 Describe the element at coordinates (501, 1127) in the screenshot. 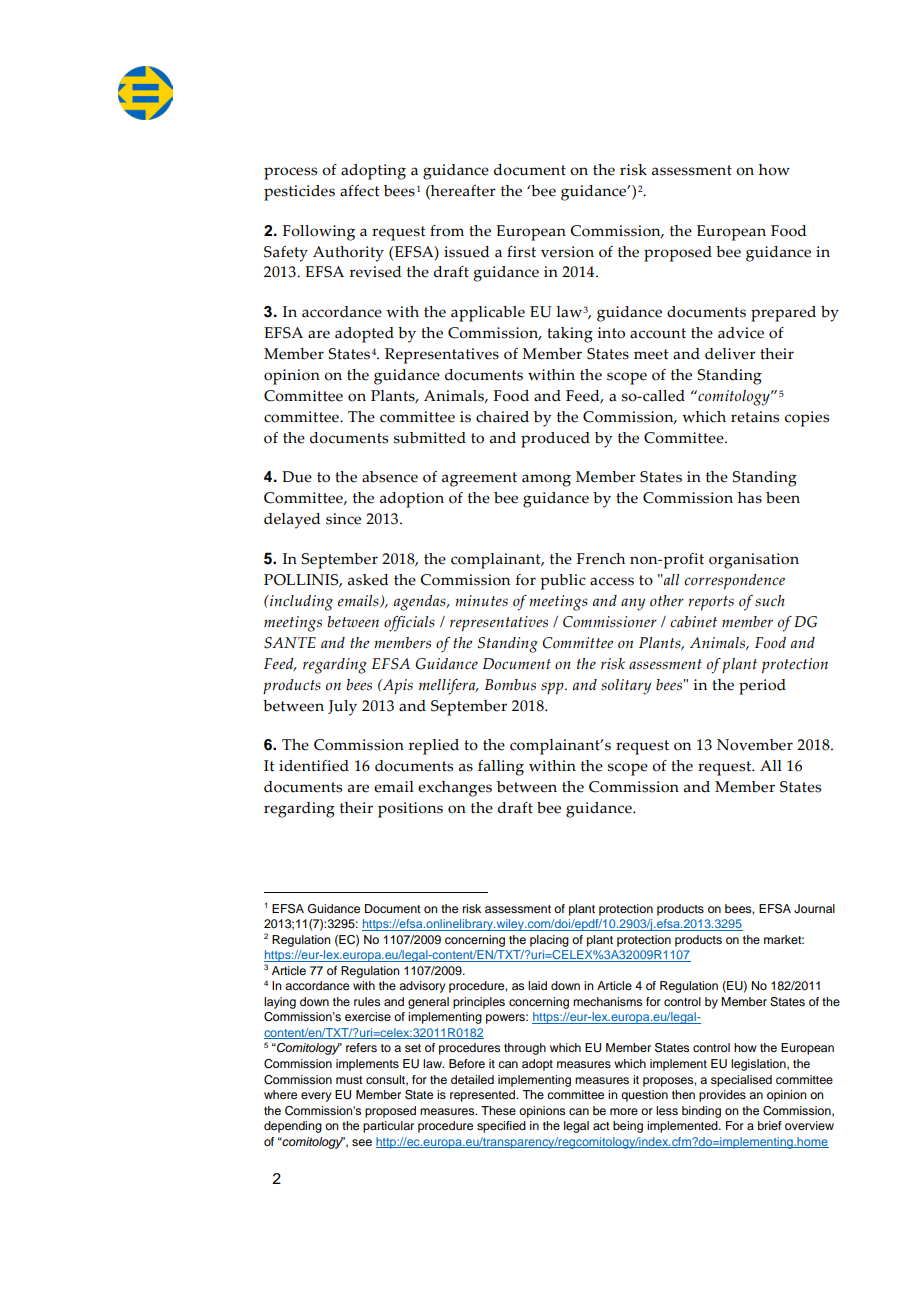

I see `specified` at that location.
